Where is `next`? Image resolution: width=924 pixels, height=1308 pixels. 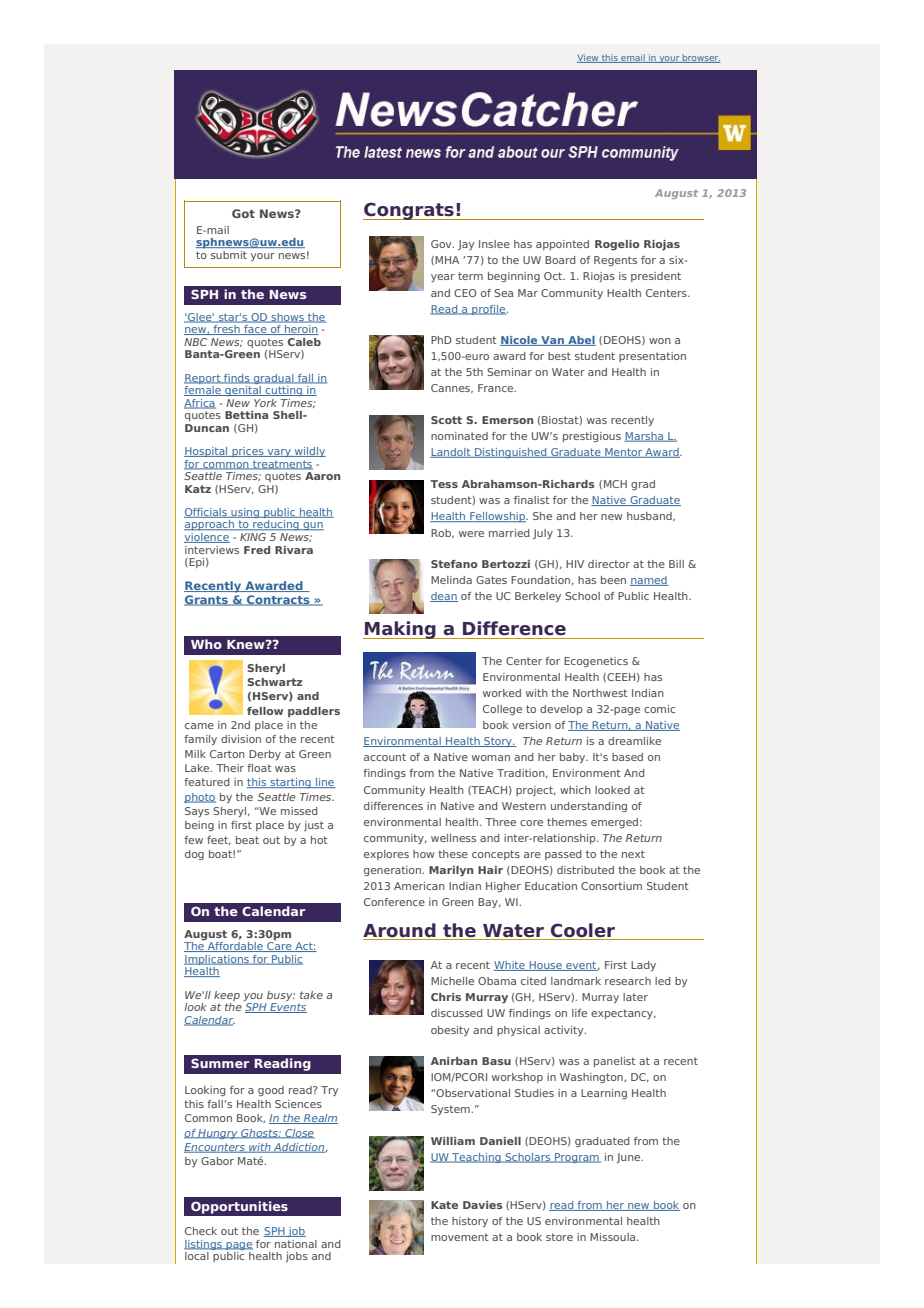
next is located at coordinates (633, 854).
